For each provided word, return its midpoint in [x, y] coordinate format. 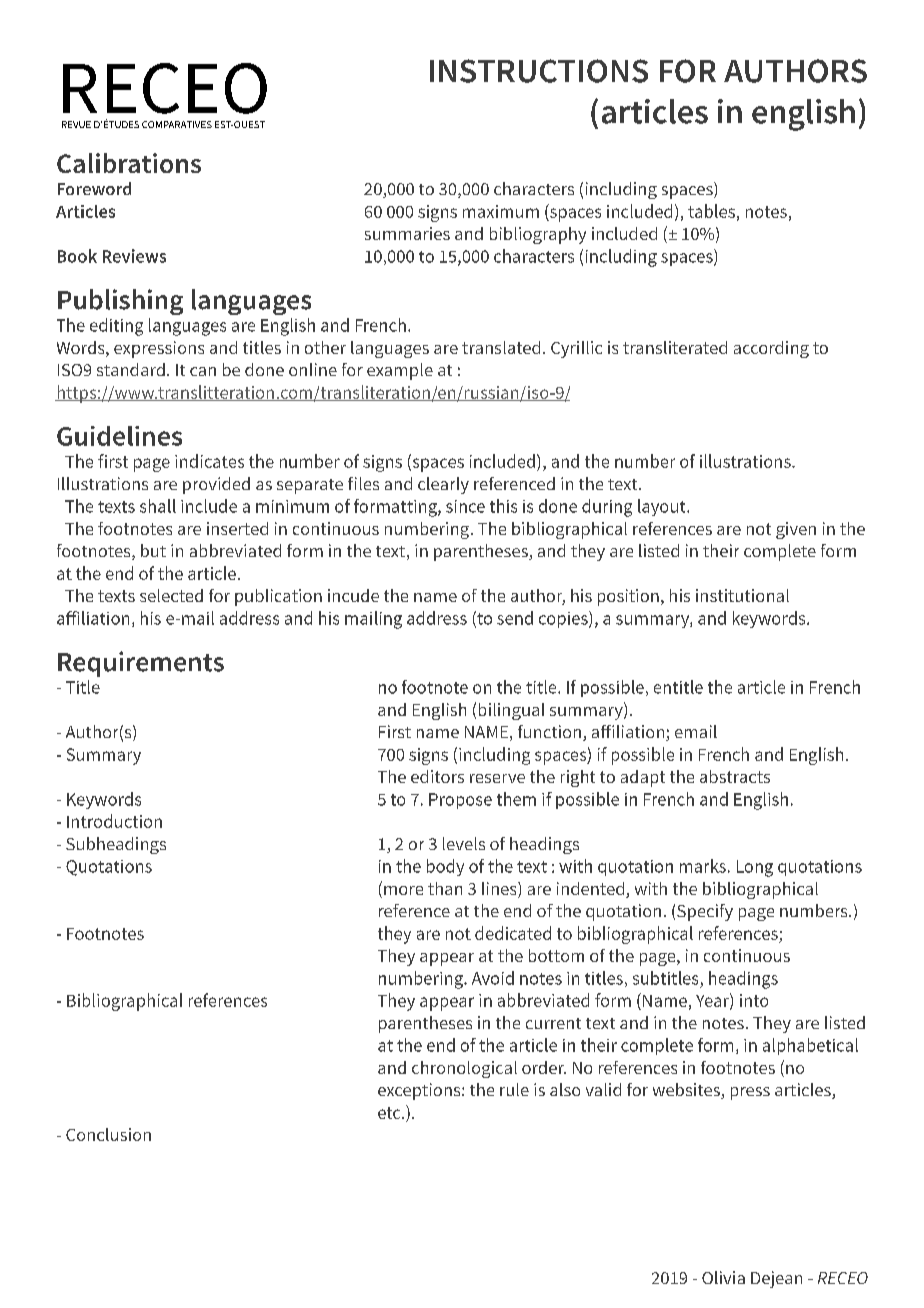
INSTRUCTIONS [539, 71]
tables [711, 211]
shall [158, 506]
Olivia [723, 1277]
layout [663, 507]
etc [390, 1113]
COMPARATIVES [177, 124]
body [445, 867]
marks [703, 866]
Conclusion [108, 1134]
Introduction [114, 821]
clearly [443, 485]
